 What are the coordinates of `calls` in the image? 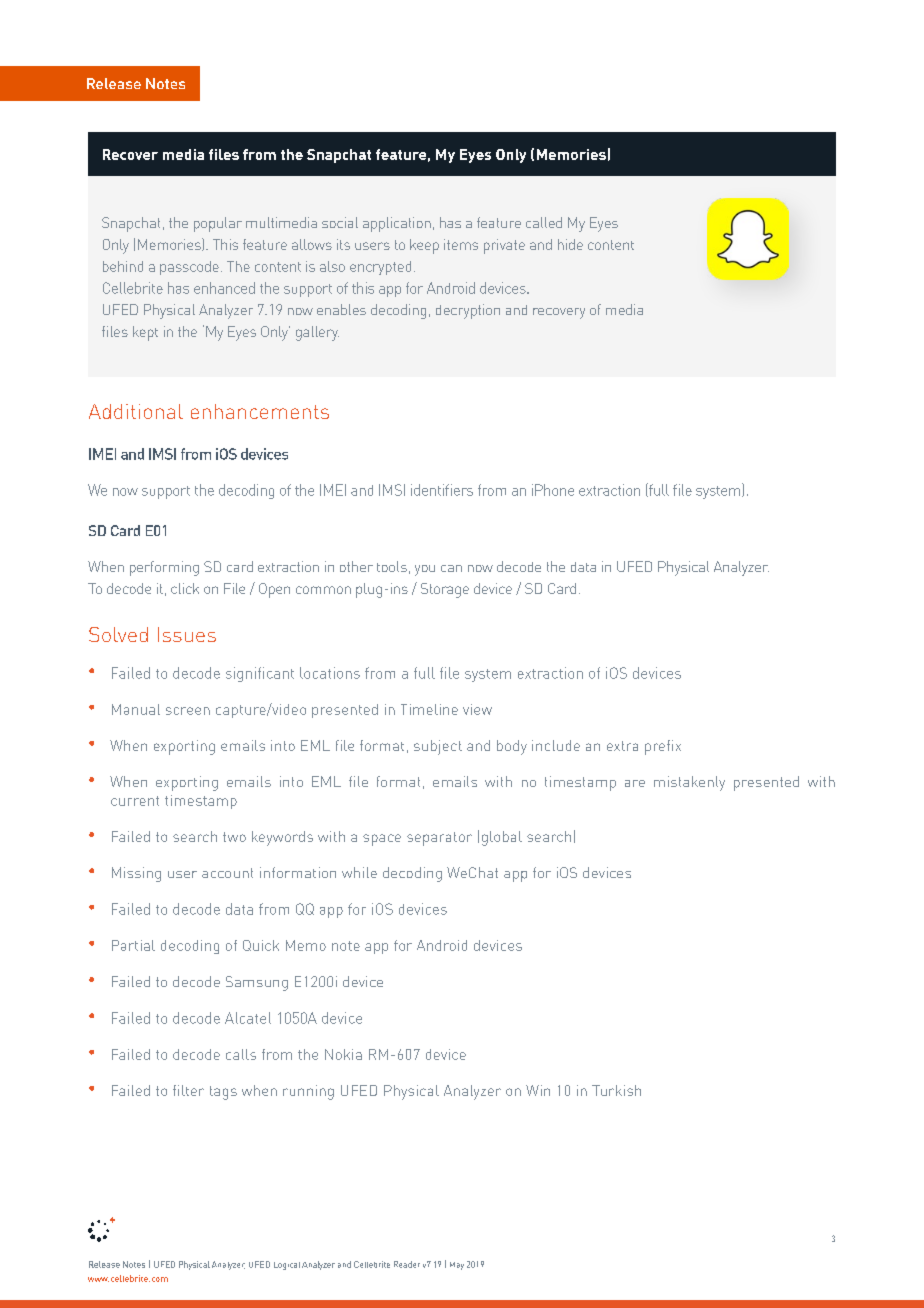 It's located at (241, 1054).
